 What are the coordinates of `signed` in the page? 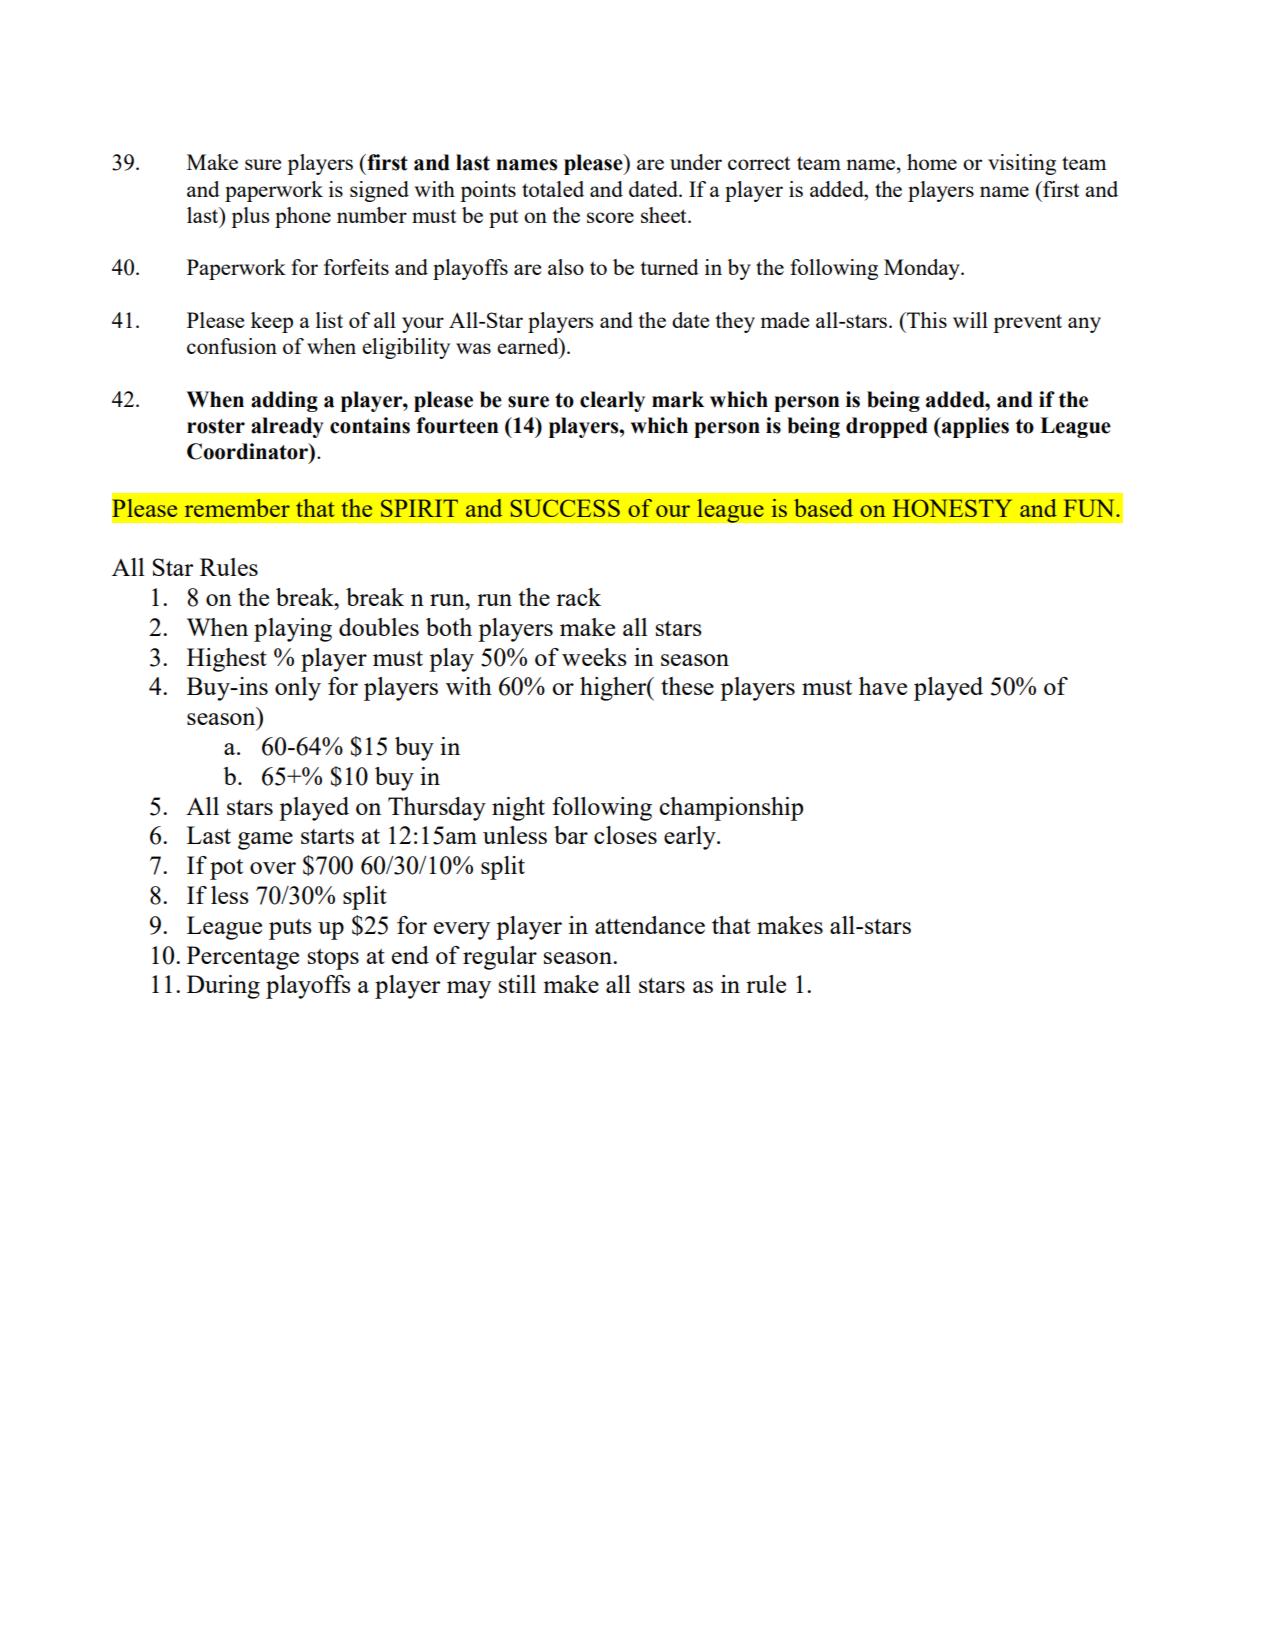 It's located at (379, 191).
